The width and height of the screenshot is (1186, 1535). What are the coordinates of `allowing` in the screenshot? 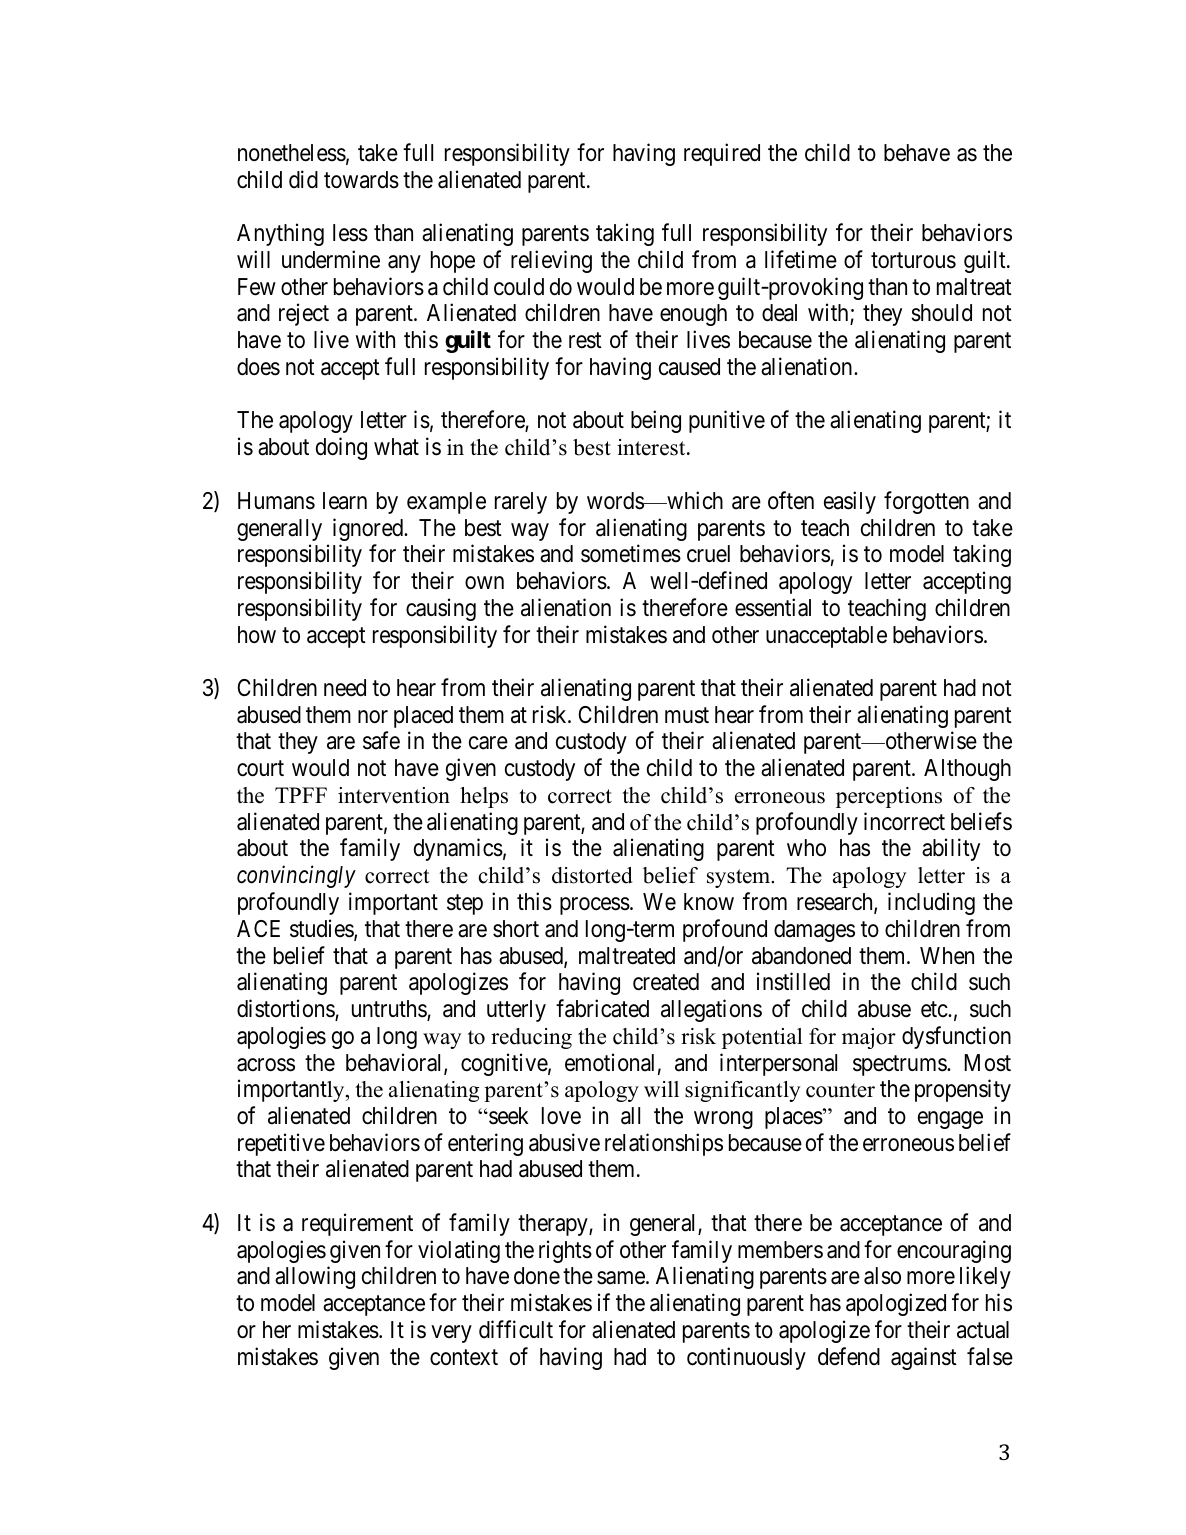 It's located at (315, 1278).
